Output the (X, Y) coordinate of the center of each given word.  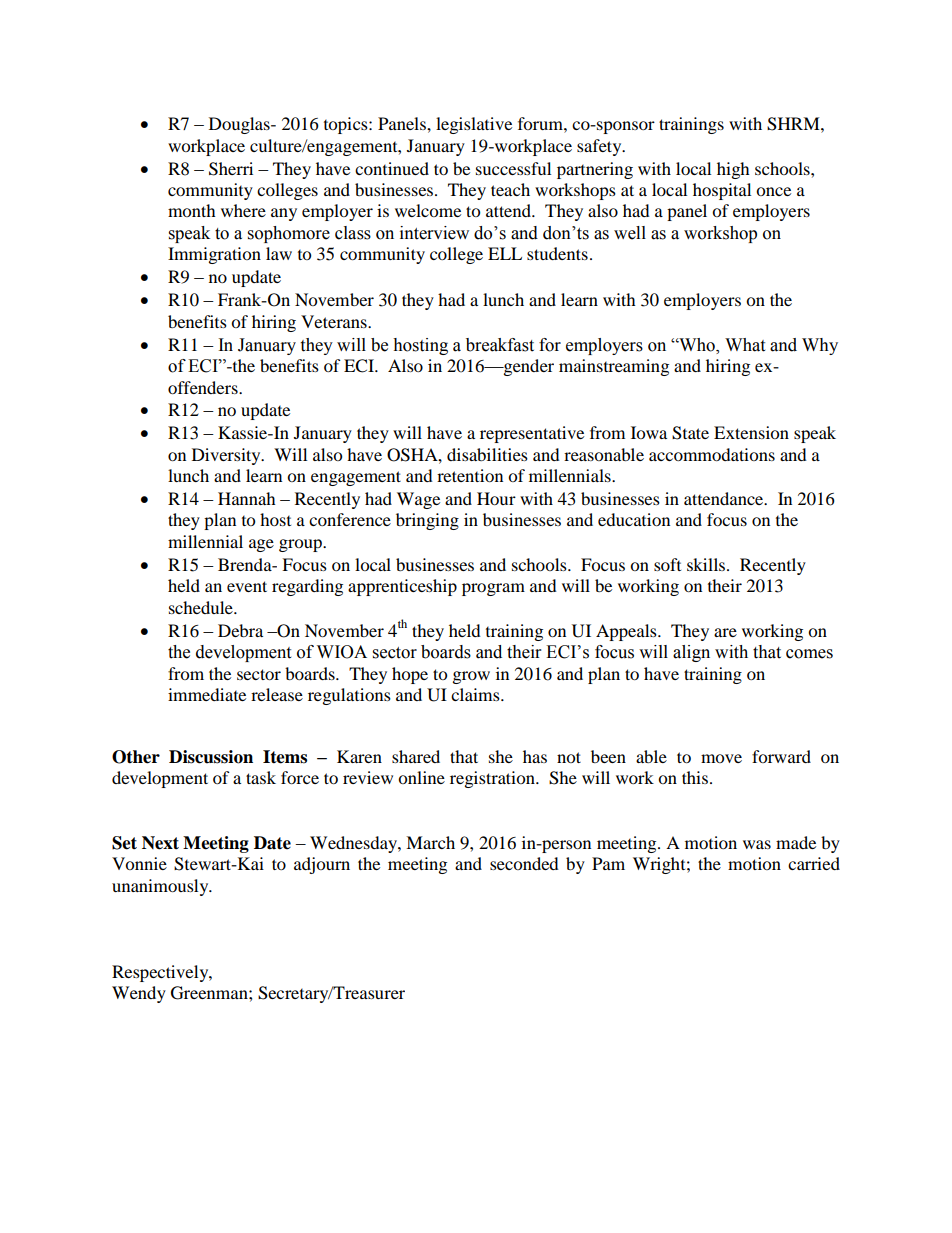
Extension (751, 432)
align (691, 653)
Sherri (231, 169)
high (733, 170)
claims (476, 694)
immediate (207, 694)
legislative (474, 125)
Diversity (227, 456)
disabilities (487, 454)
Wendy (139, 994)
